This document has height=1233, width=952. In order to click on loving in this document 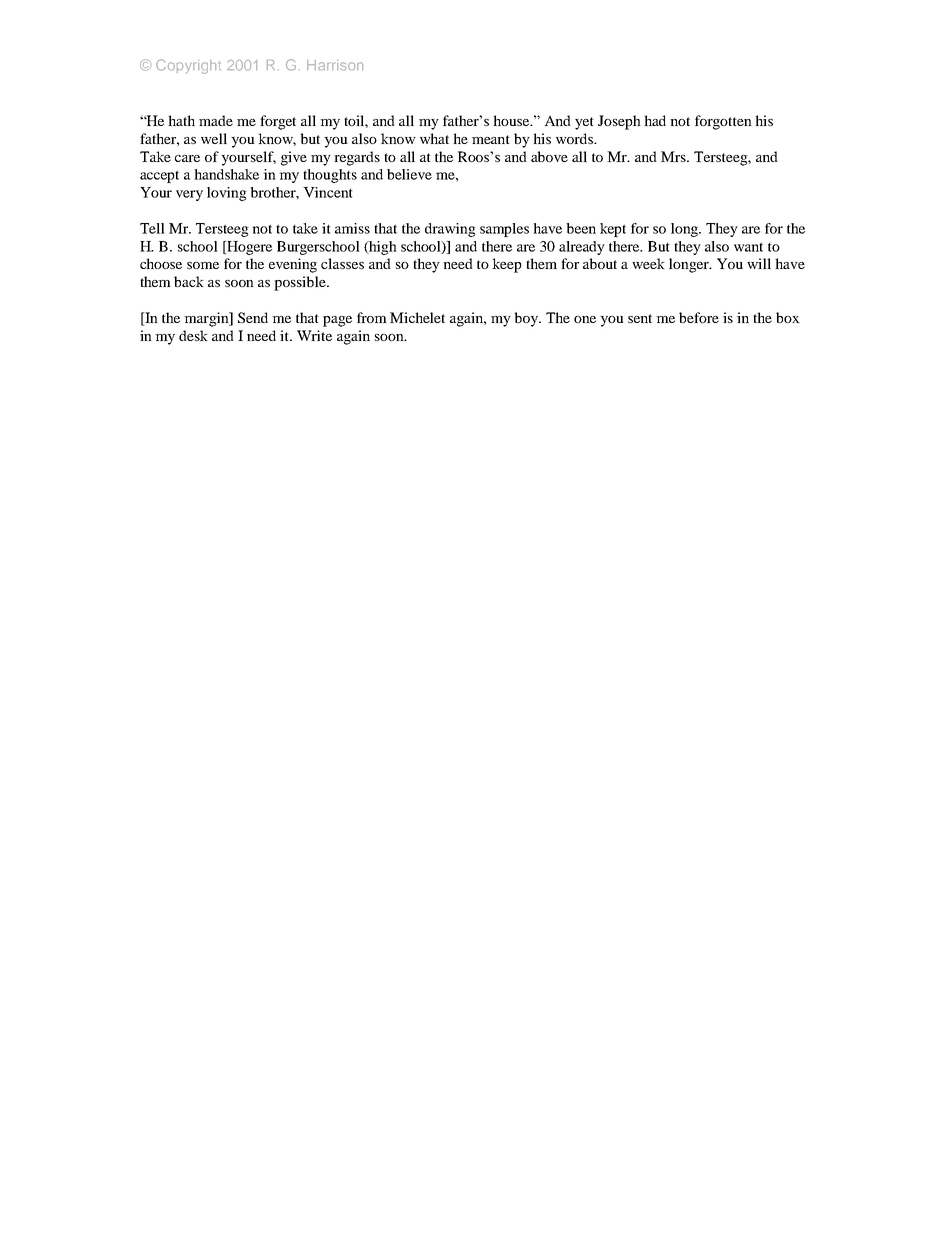, I will do `click(227, 194)`.
